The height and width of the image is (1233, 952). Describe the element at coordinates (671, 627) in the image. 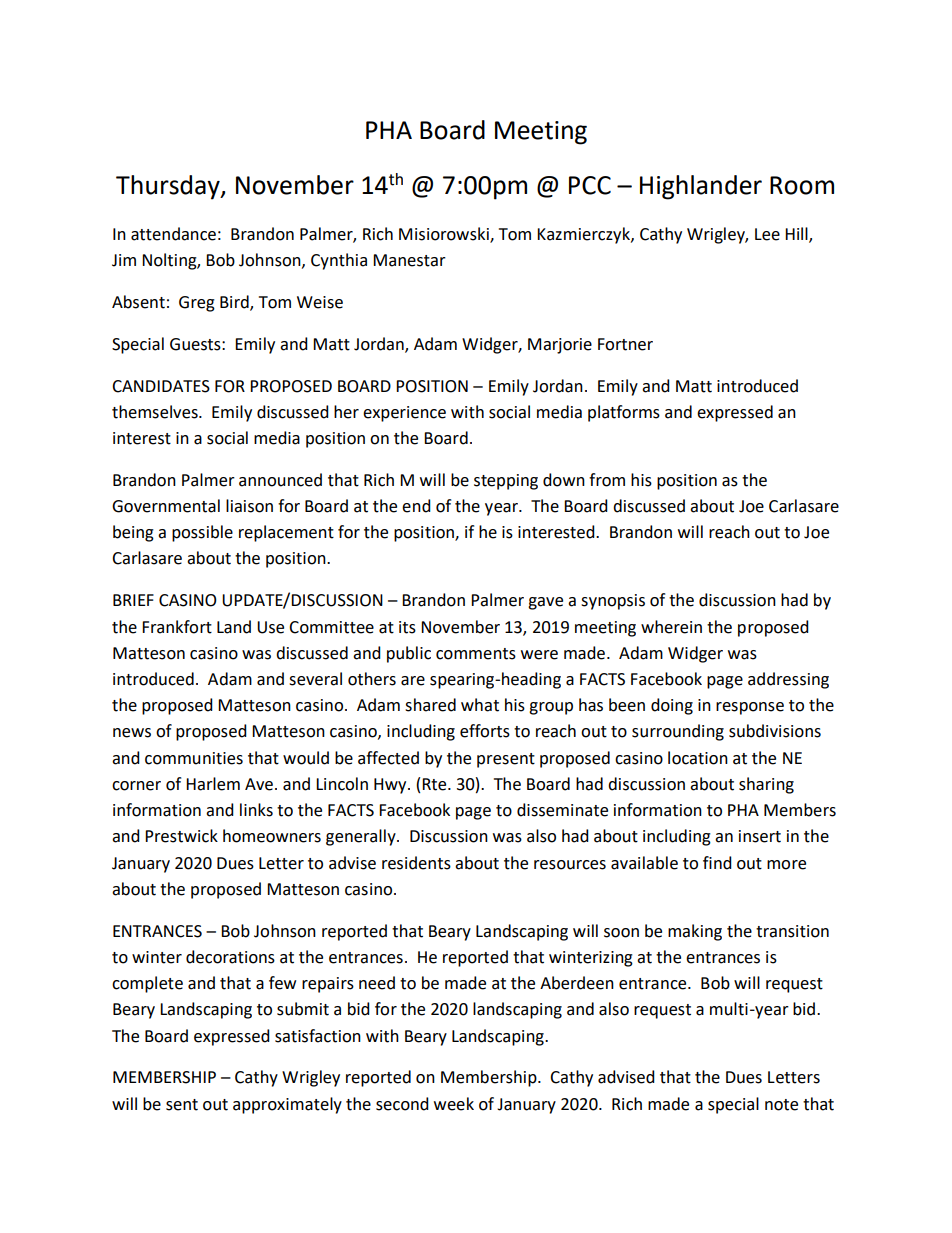

I see `wherein` at that location.
